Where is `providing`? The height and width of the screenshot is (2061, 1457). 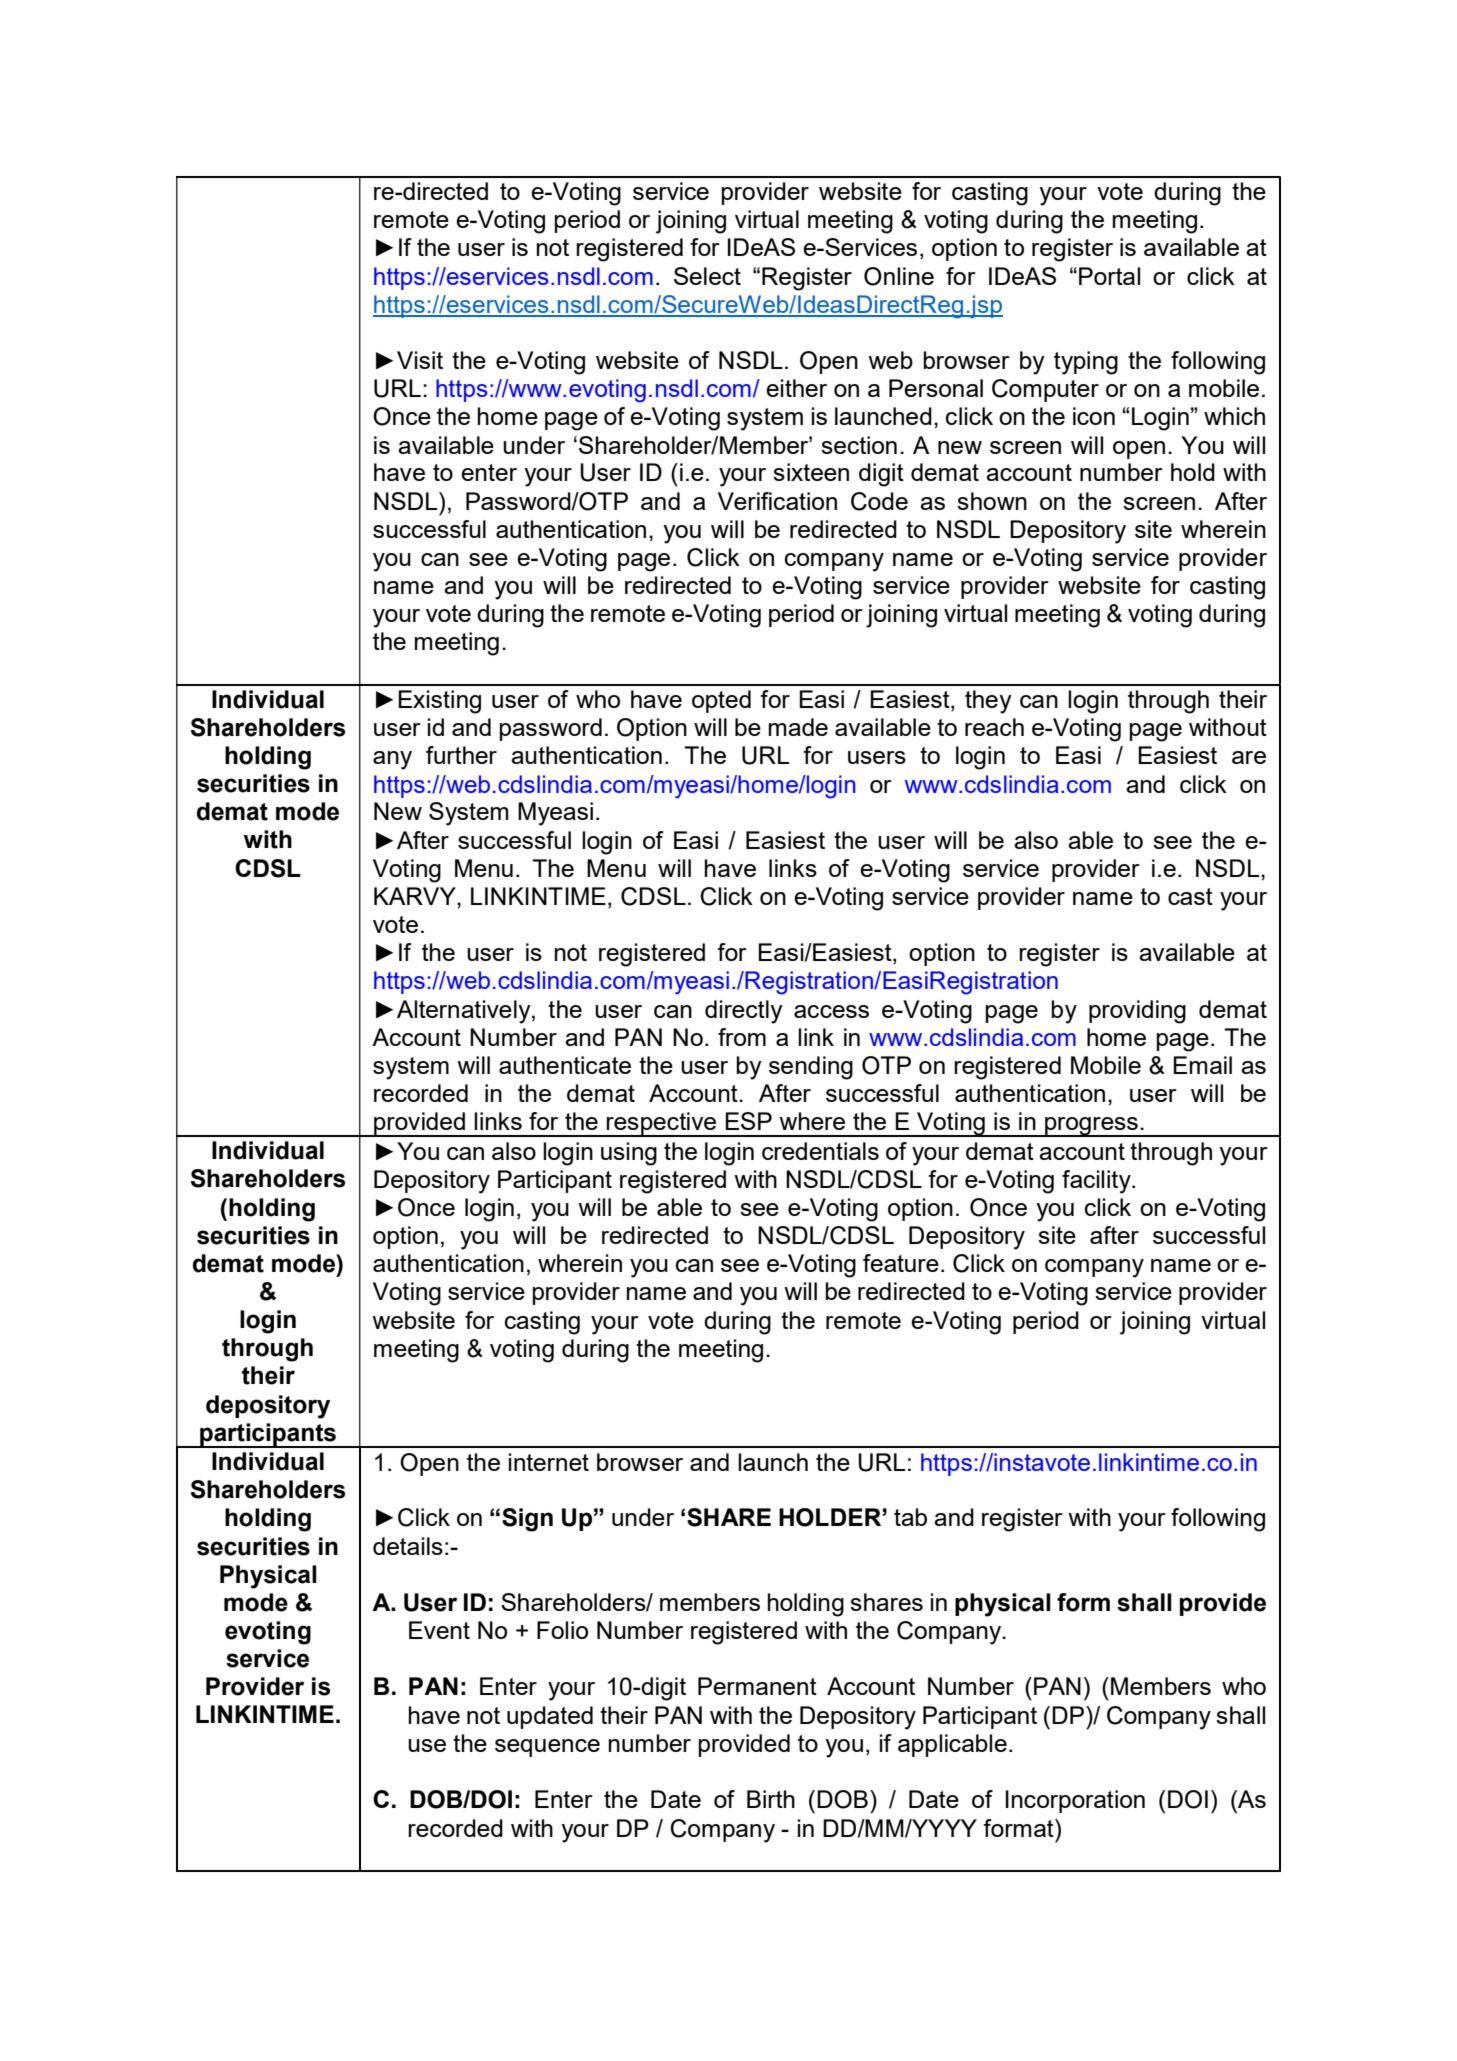 providing is located at coordinates (1137, 1012).
